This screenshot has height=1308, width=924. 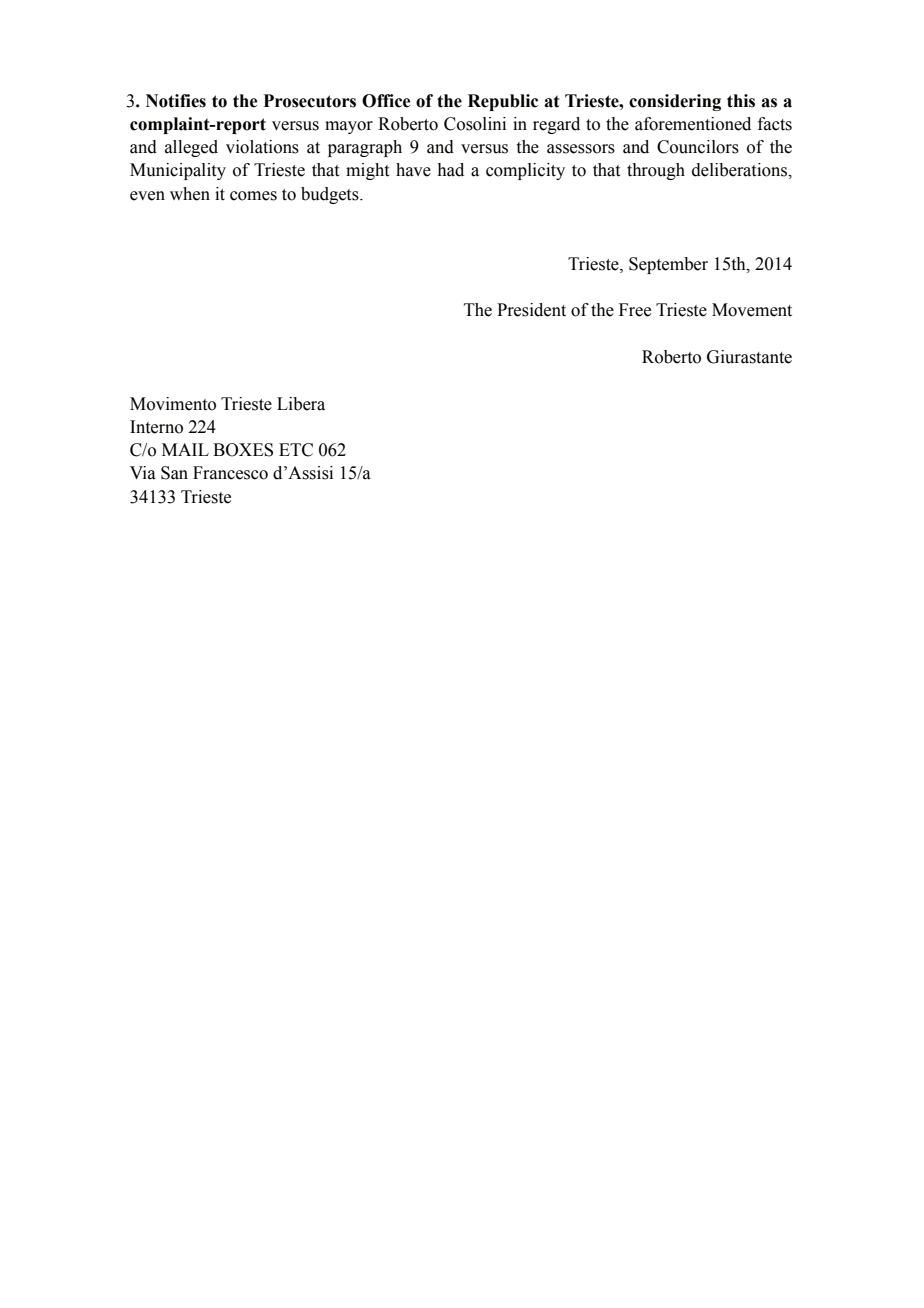 What do you see at coordinates (531, 310) in the screenshot?
I see `President` at bounding box center [531, 310].
